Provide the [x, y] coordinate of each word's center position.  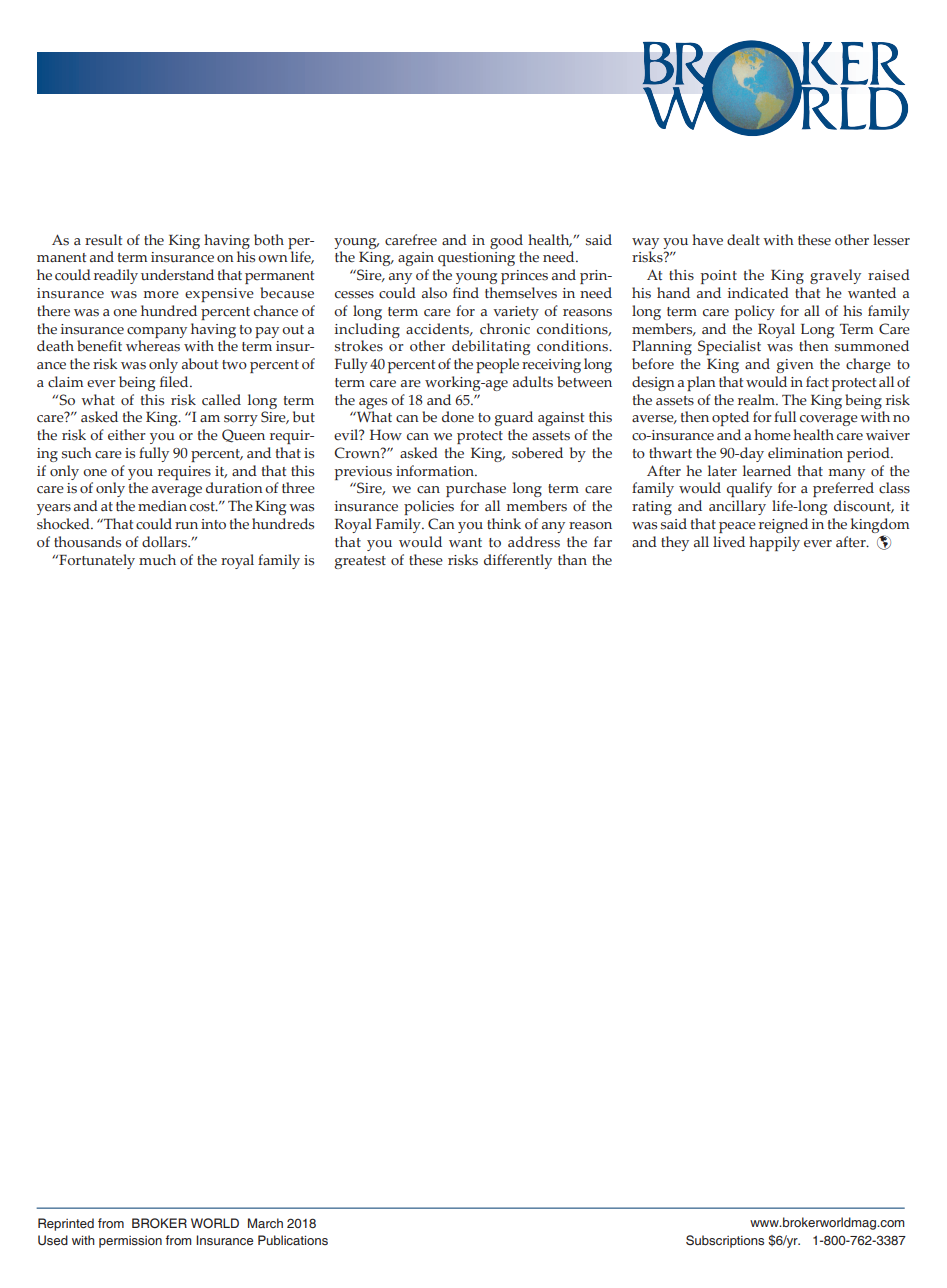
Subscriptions [725, 1241]
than [572, 559]
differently [518, 561]
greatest [360, 562]
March [265, 1223]
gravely [835, 276]
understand [177, 275]
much [157, 560]
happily [774, 543]
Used [53, 1240]
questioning [476, 259]
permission [130, 1242]
